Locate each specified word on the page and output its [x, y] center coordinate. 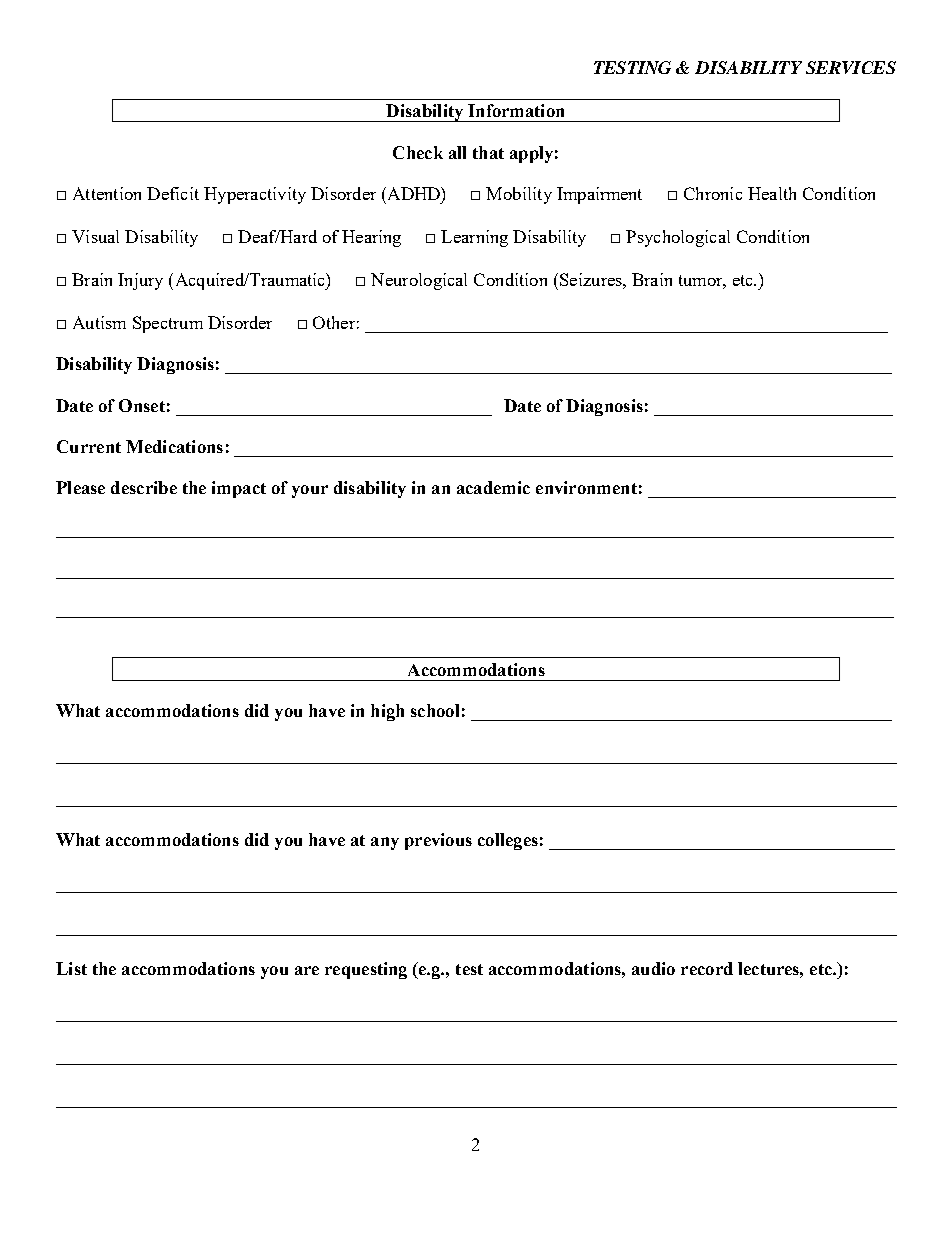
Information [516, 110]
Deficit [173, 193]
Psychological [678, 238]
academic [493, 487]
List [71, 968]
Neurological [419, 281]
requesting [366, 970]
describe [144, 487]
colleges [508, 841]
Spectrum [168, 324]
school [435, 710]
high [387, 712]
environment [586, 487]
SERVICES [851, 67]
